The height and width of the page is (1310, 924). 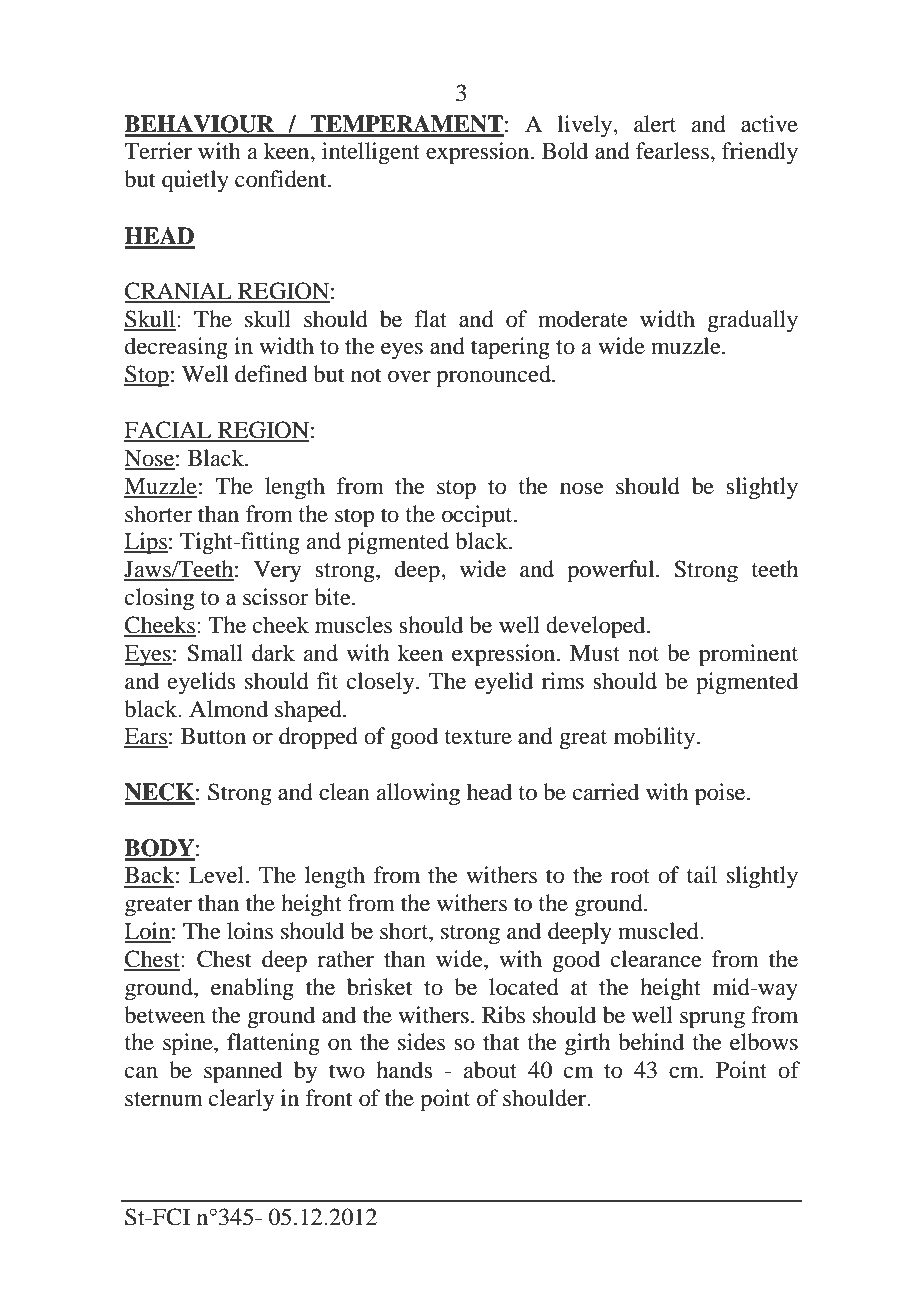 What do you see at coordinates (478, 516) in the page?
I see `occiput` at bounding box center [478, 516].
